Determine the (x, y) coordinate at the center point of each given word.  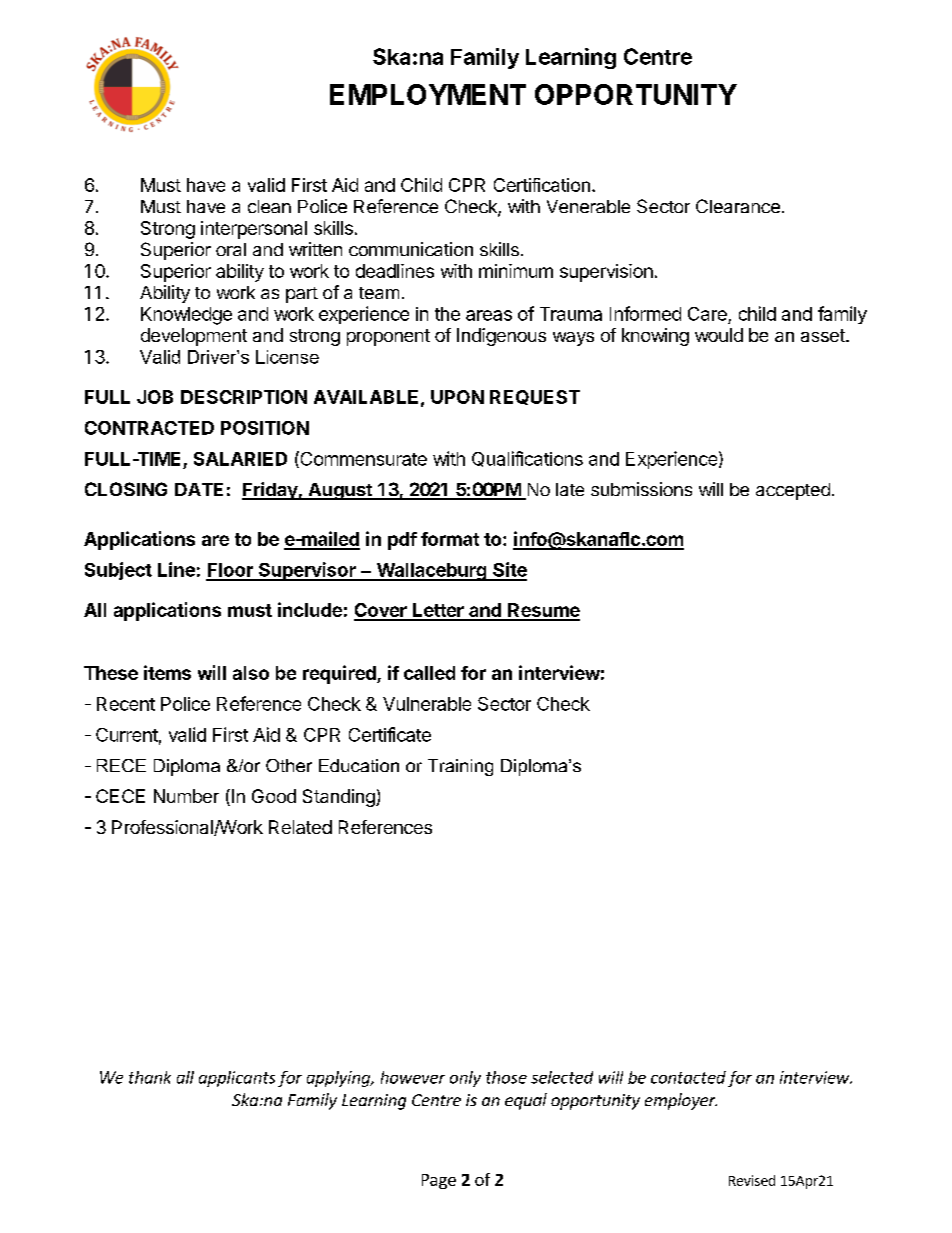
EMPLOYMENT (428, 94)
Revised (752, 1180)
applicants (237, 1079)
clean (269, 206)
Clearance (738, 206)
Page (439, 1181)
